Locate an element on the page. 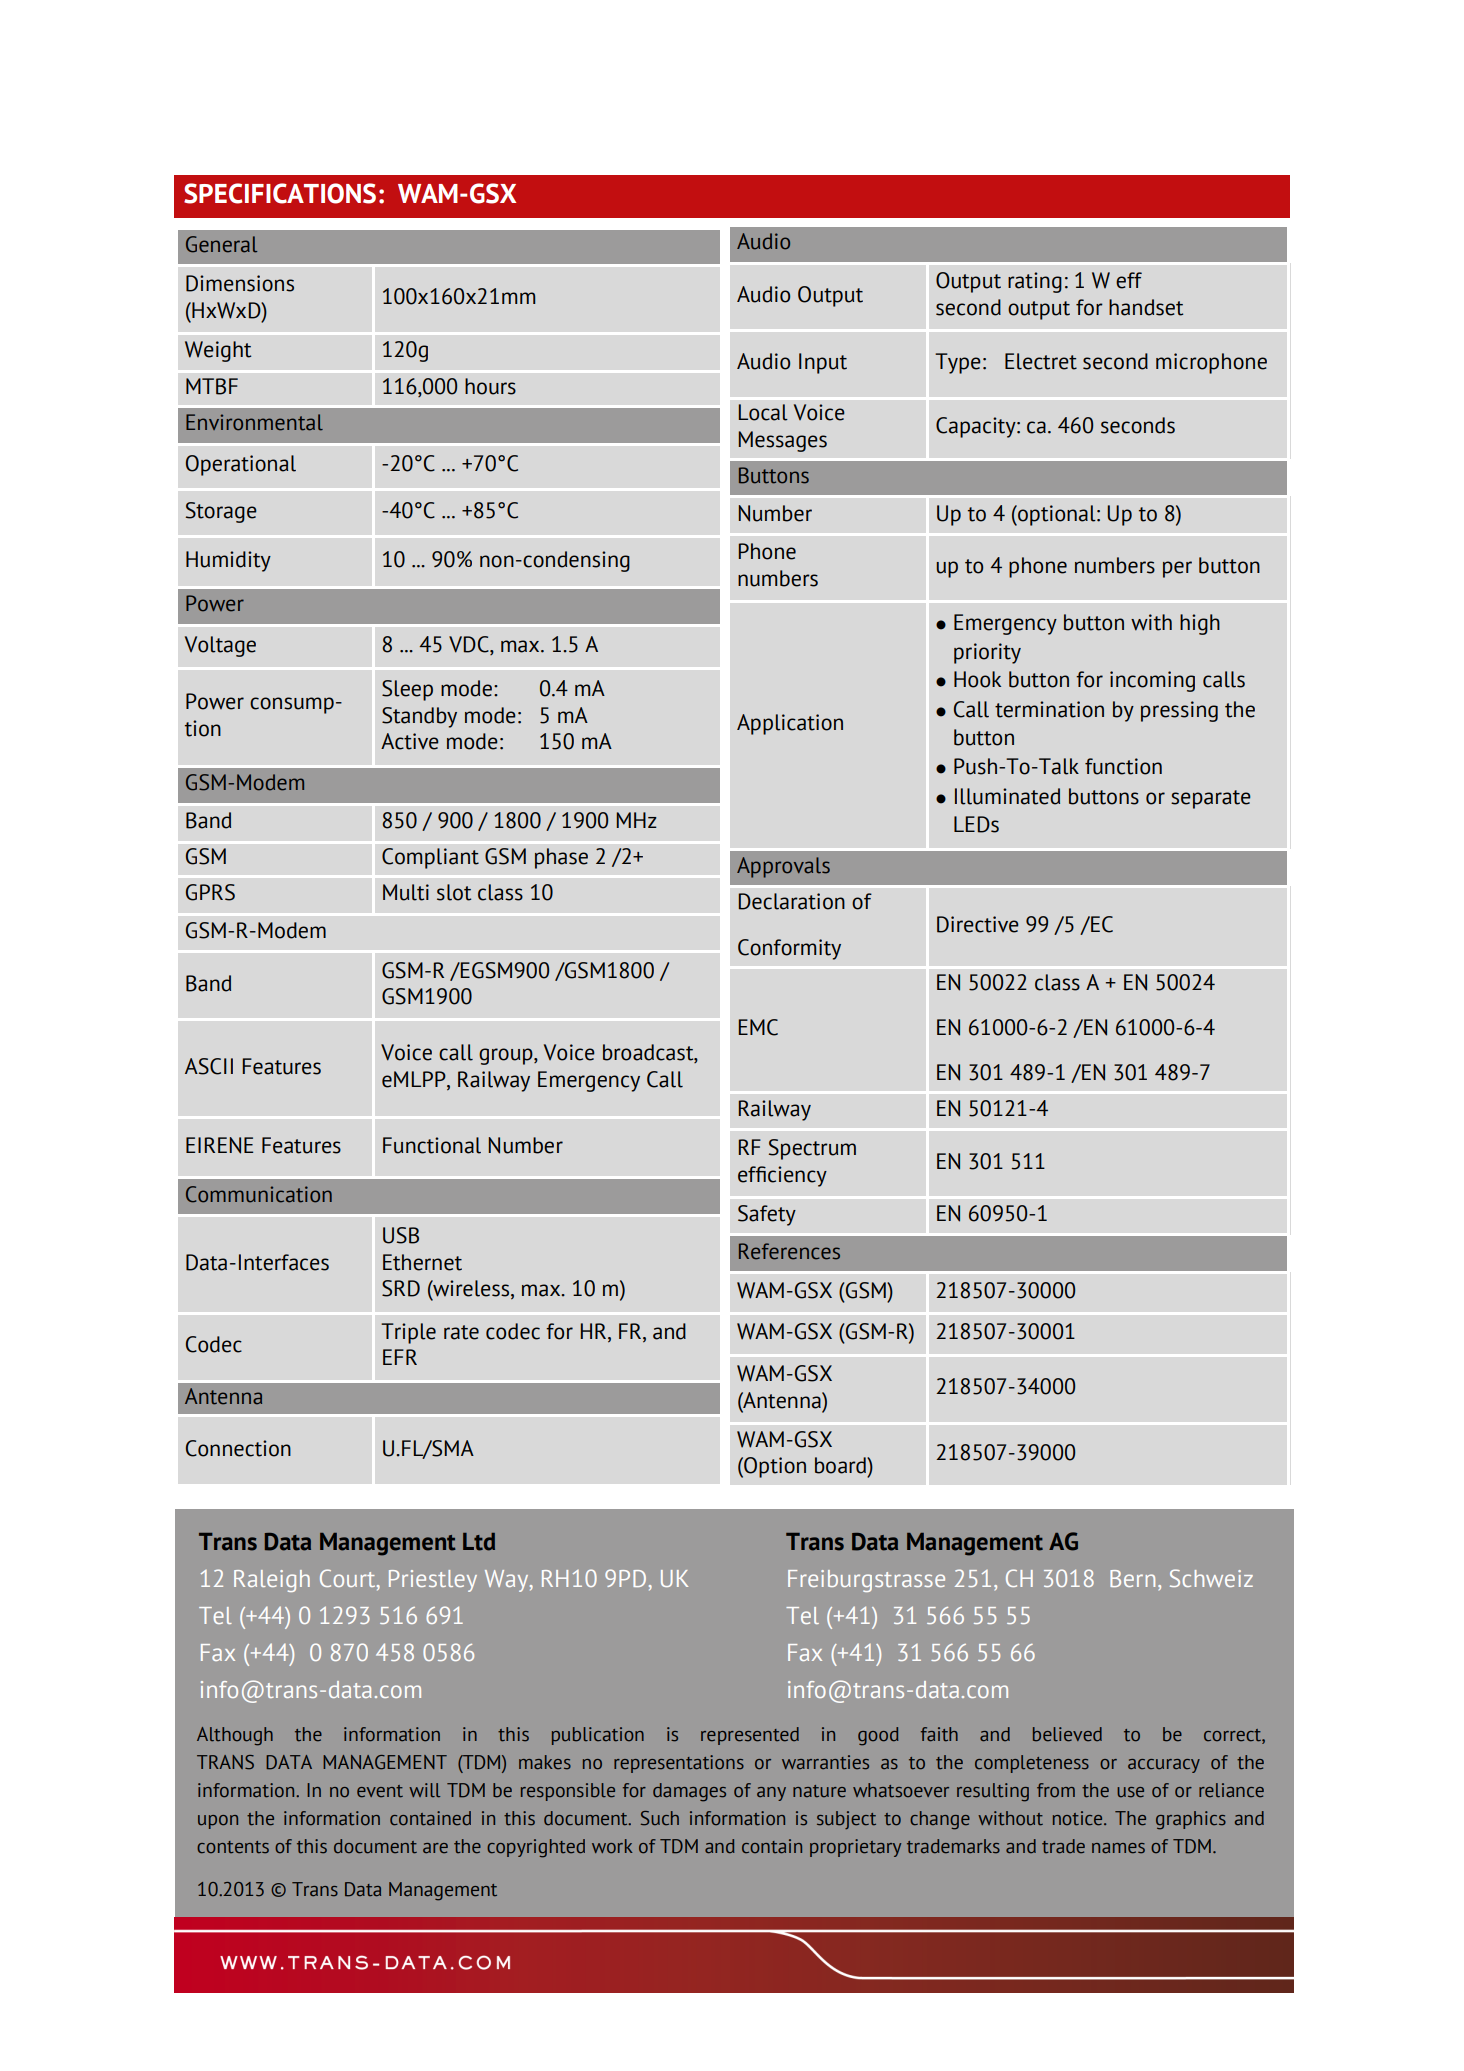 The height and width of the document is (2071, 1464). Input is located at coordinates (823, 363).
